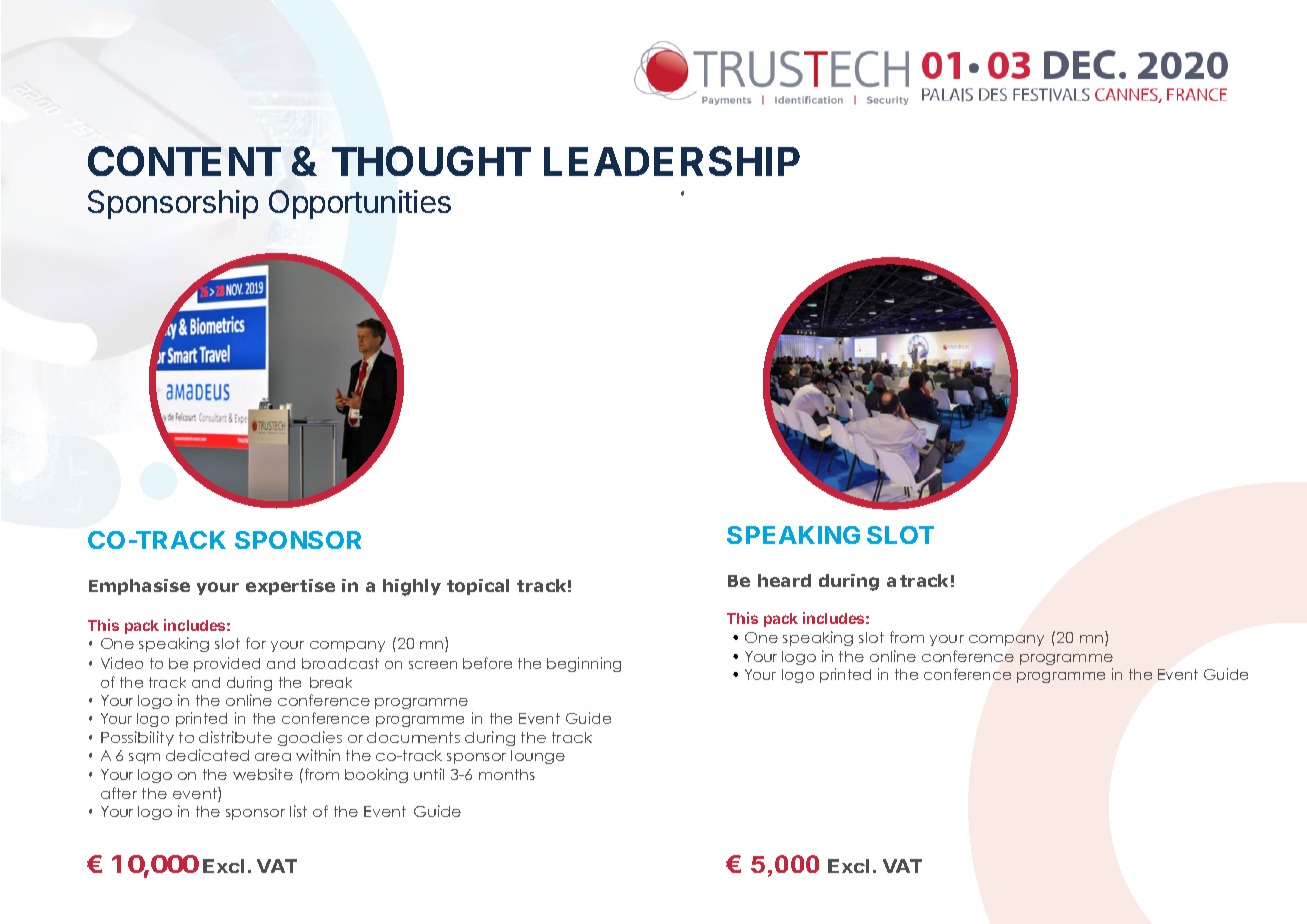 This document has width=1307, height=924. I want to click on beginning, so click(584, 664).
